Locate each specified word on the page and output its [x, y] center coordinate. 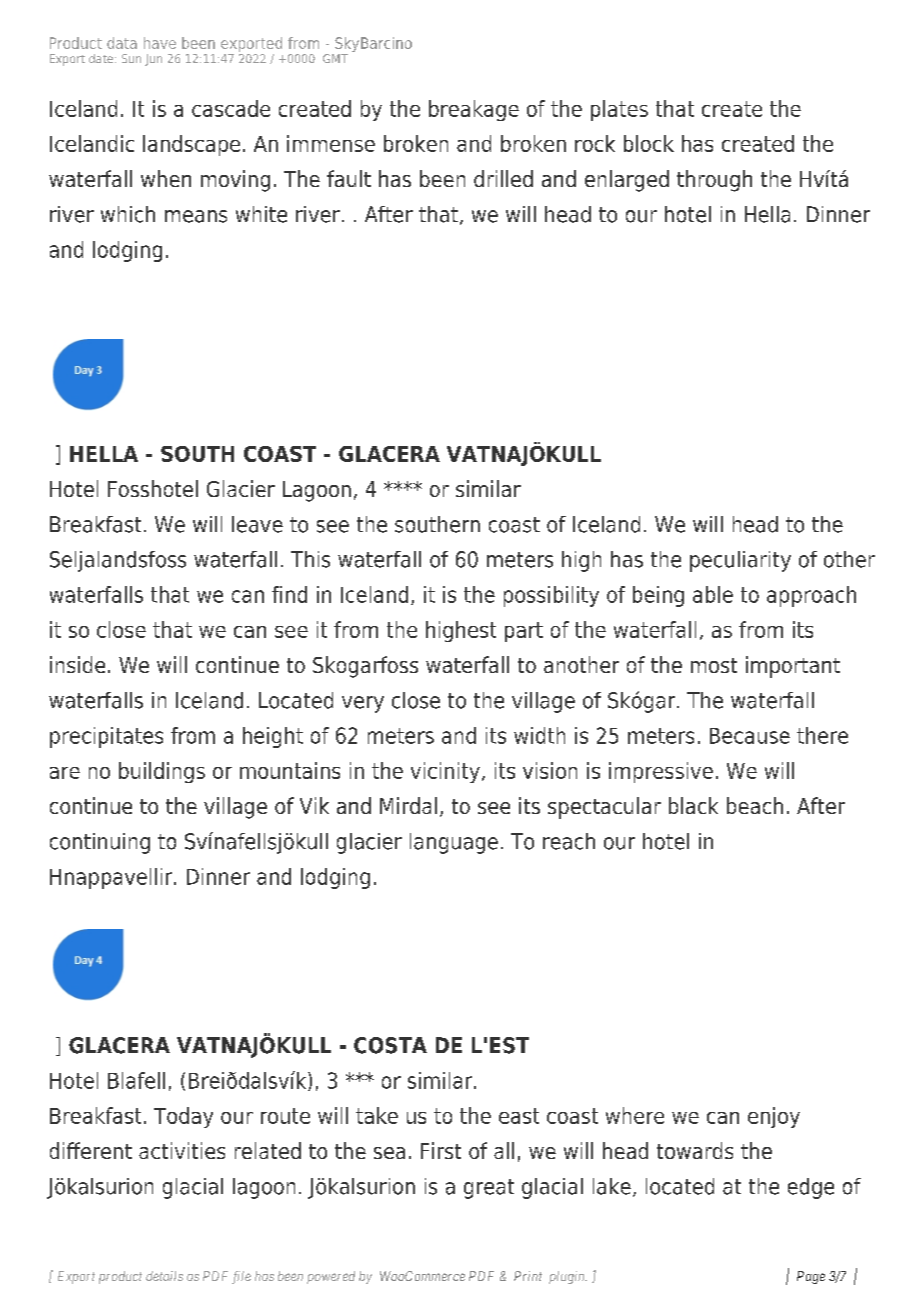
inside [77, 664]
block [649, 143]
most [714, 665]
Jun [153, 60]
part [524, 632]
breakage [474, 110]
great [489, 1189]
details [164, 1276]
